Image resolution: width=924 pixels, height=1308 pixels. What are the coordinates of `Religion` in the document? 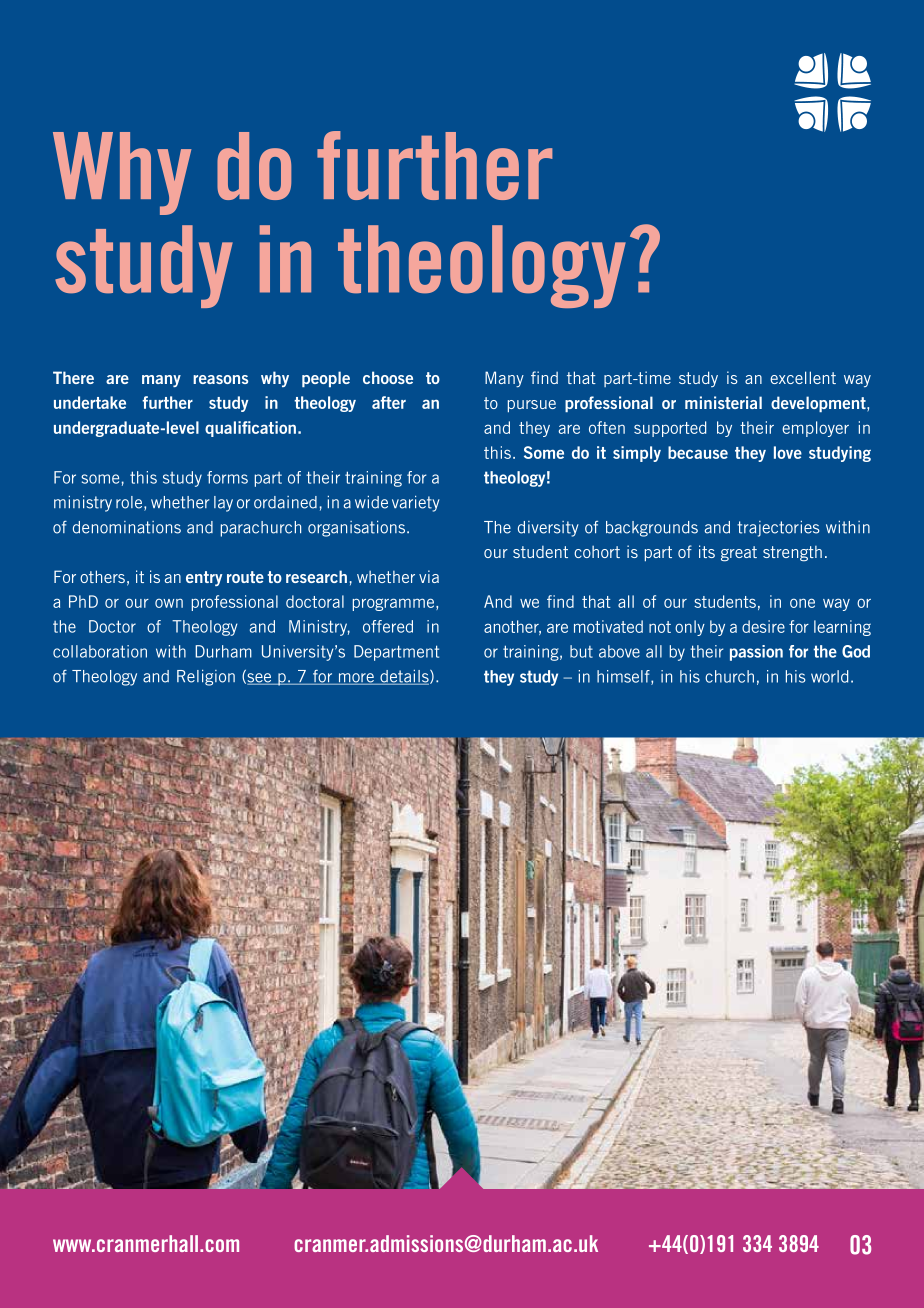 It's located at (206, 678).
